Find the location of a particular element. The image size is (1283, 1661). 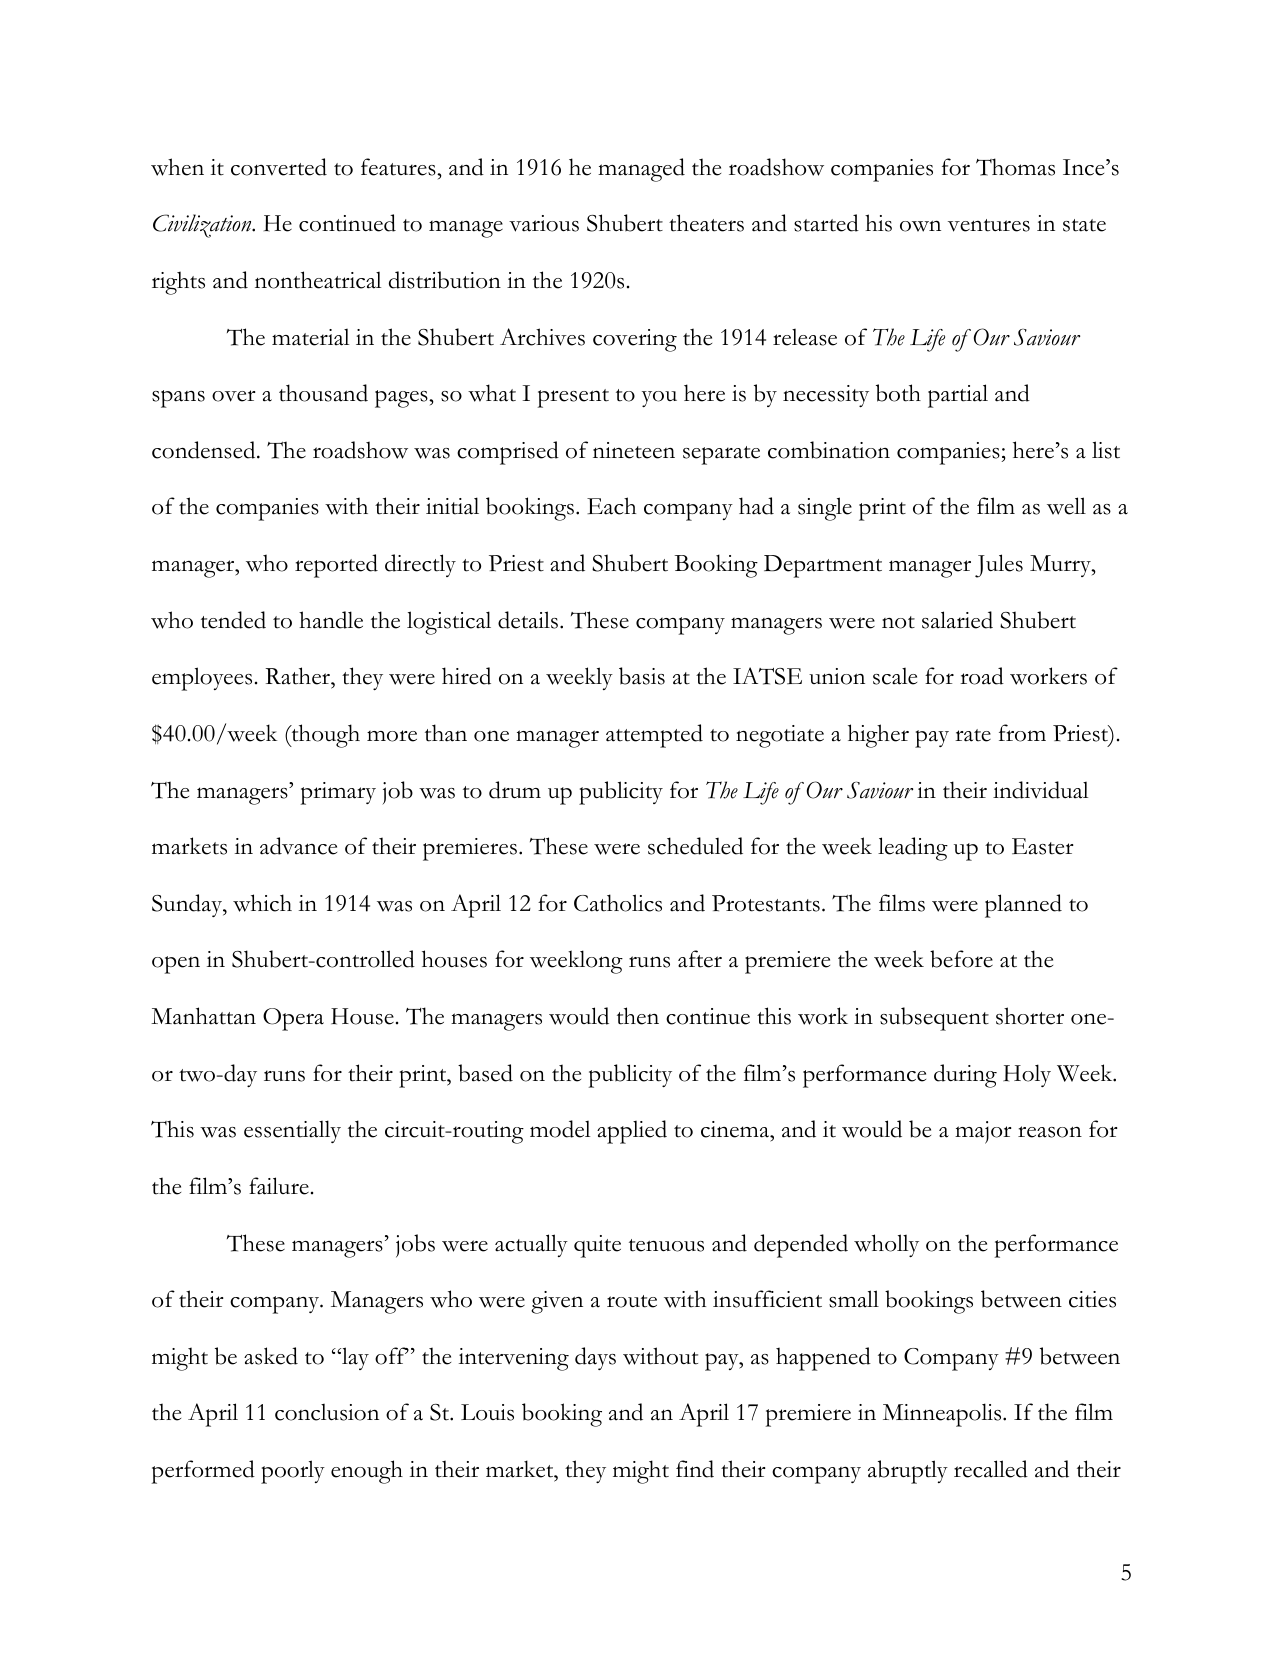

conclusion is located at coordinates (327, 1412).
